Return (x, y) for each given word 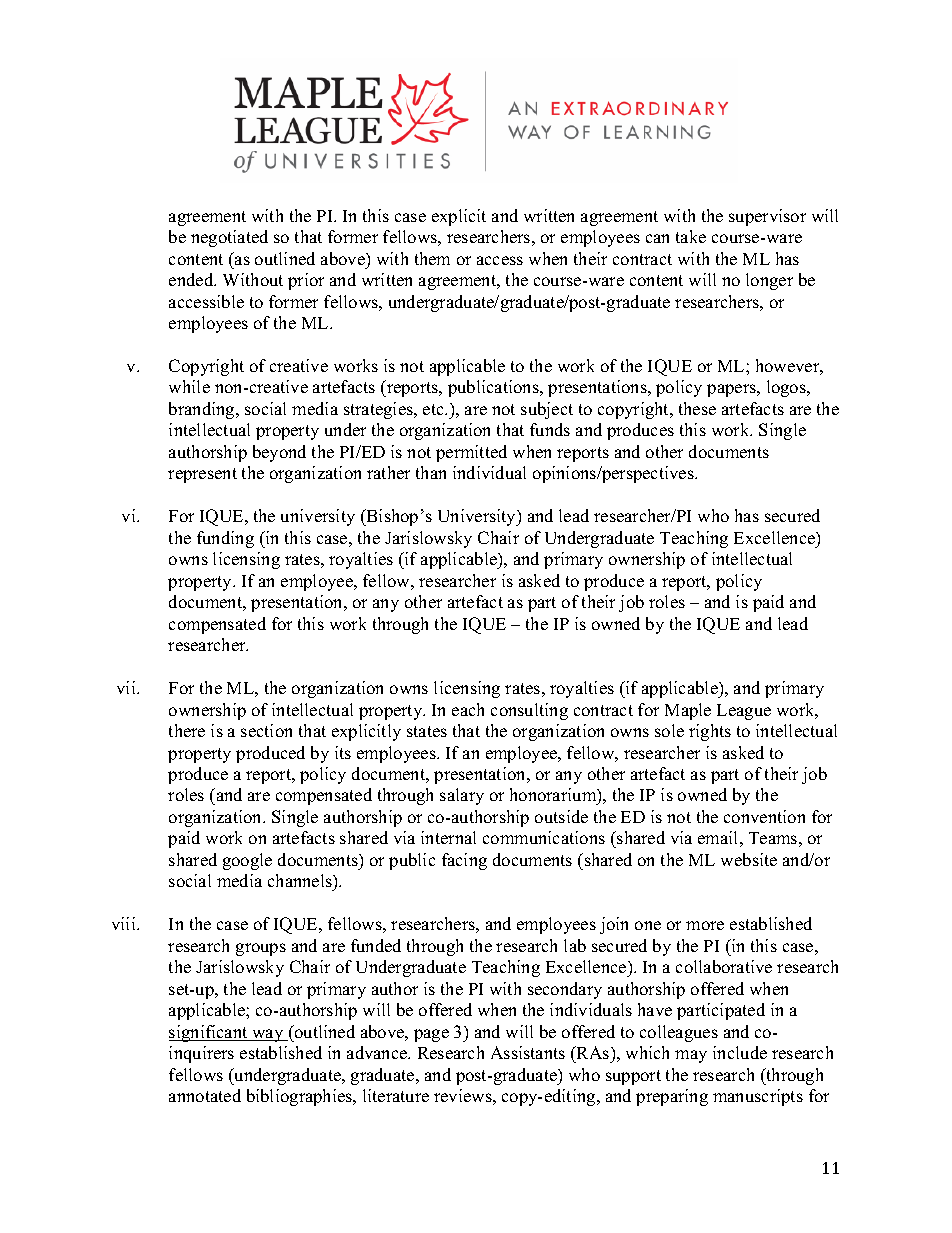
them (432, 258)
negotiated (229, 238)
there (187, 730)
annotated (205, 1095)
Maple (688, 711)
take (691, 236)
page (431, 1035)
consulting (529, 711)
